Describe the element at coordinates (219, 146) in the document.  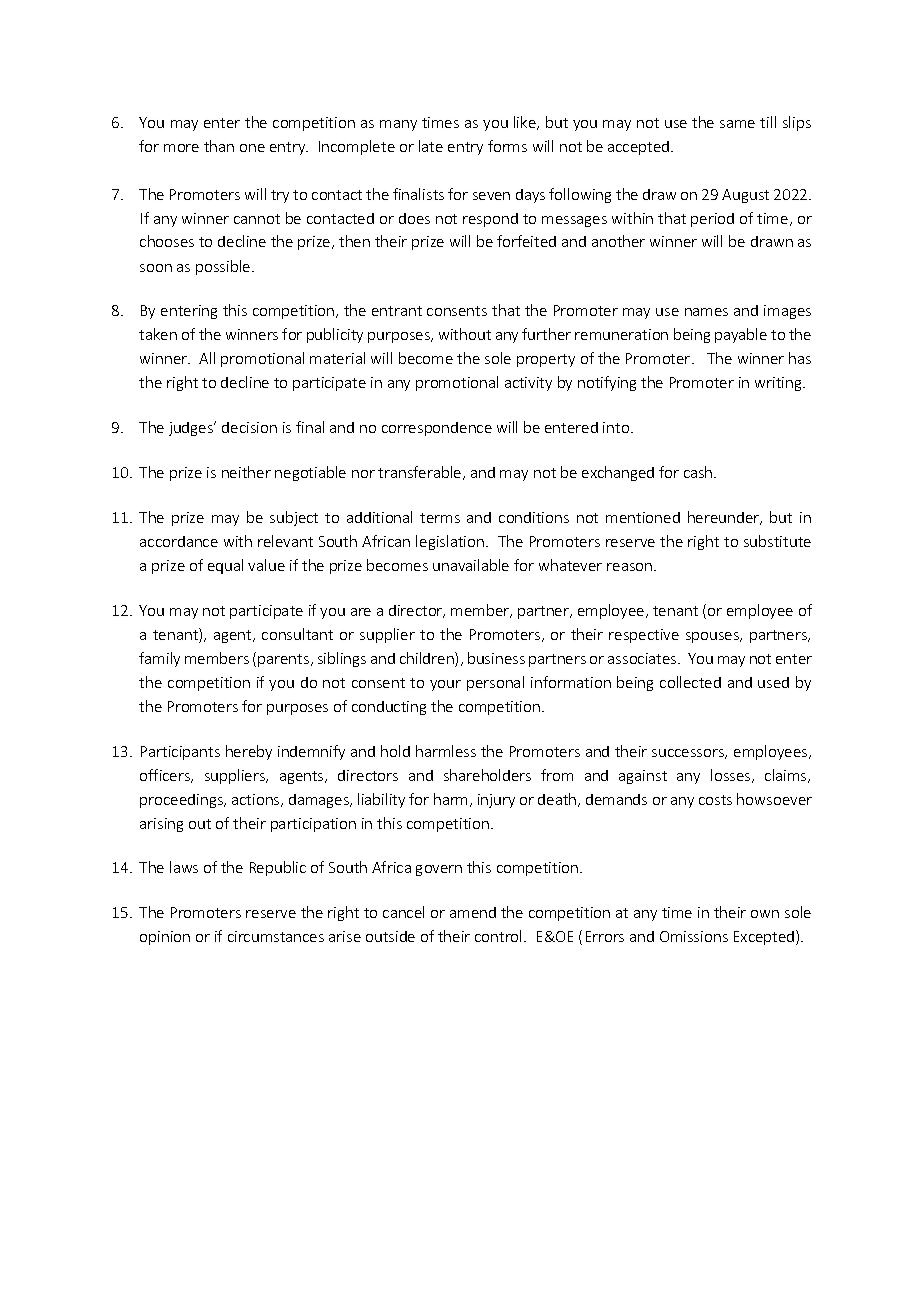
I see `than` at that location.
